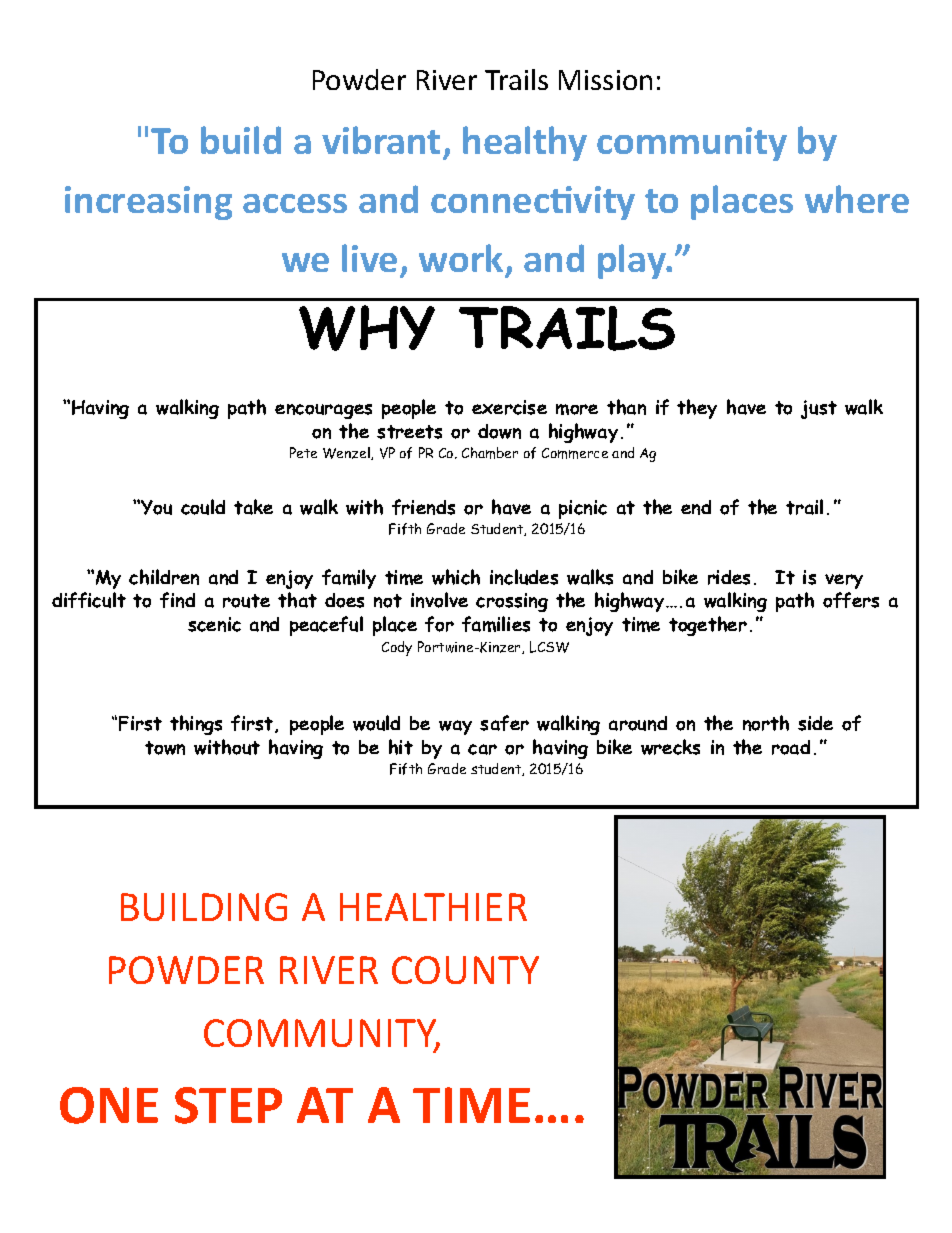 The height and width of the screenshot is (1233, 952). Describe the element at coordinates (525, 143) in the screenshot. I see `healthy` at that location.
